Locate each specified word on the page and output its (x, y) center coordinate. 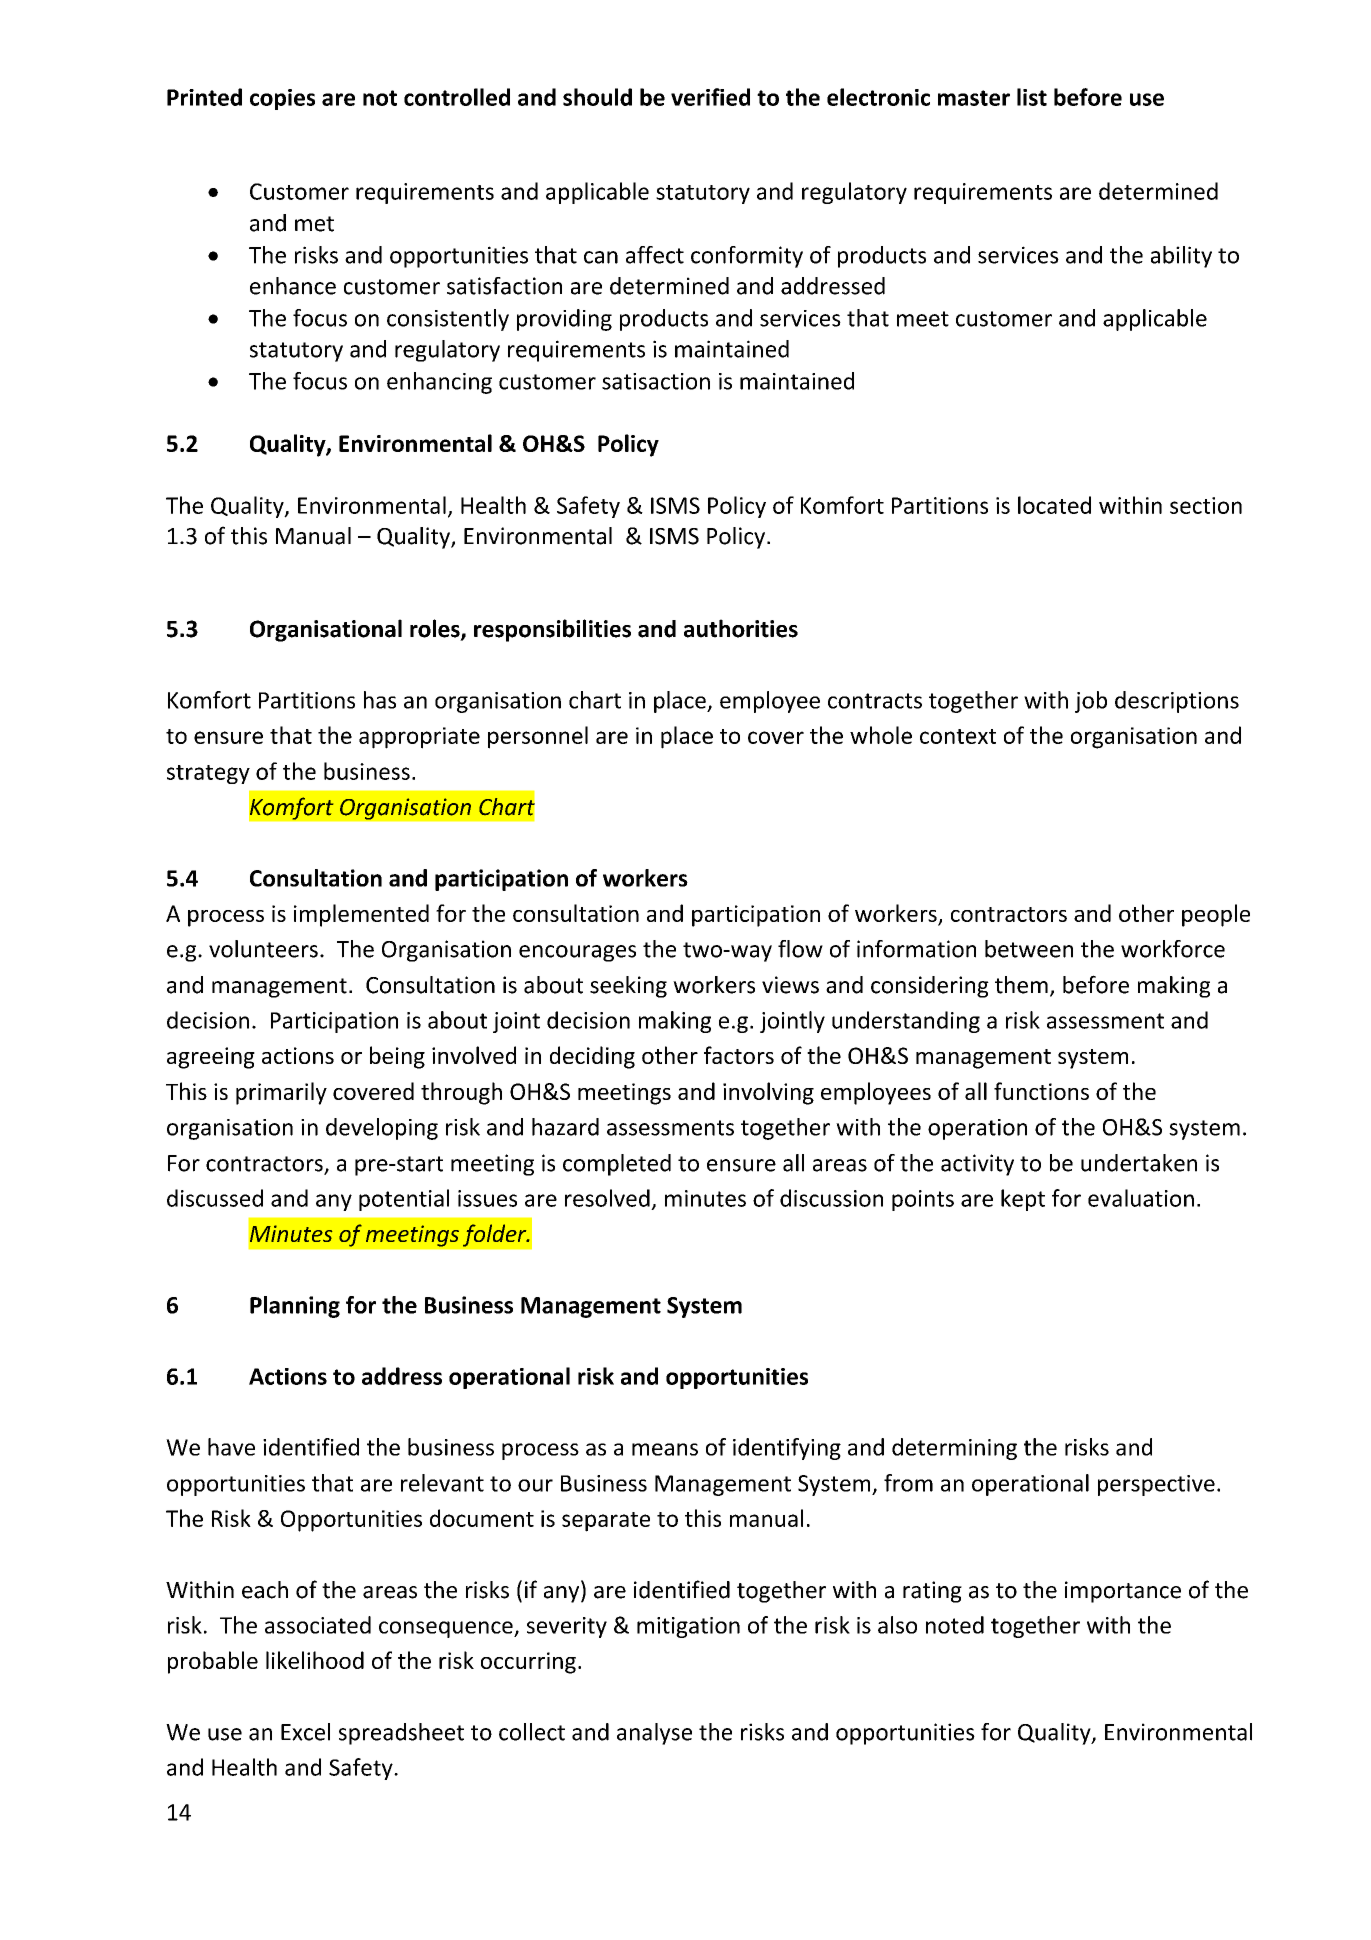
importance (1123, 1592)
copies (282, 99)
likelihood (315, 1660)
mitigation (688, 1627)
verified (710, 97)
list (1032, 97)
